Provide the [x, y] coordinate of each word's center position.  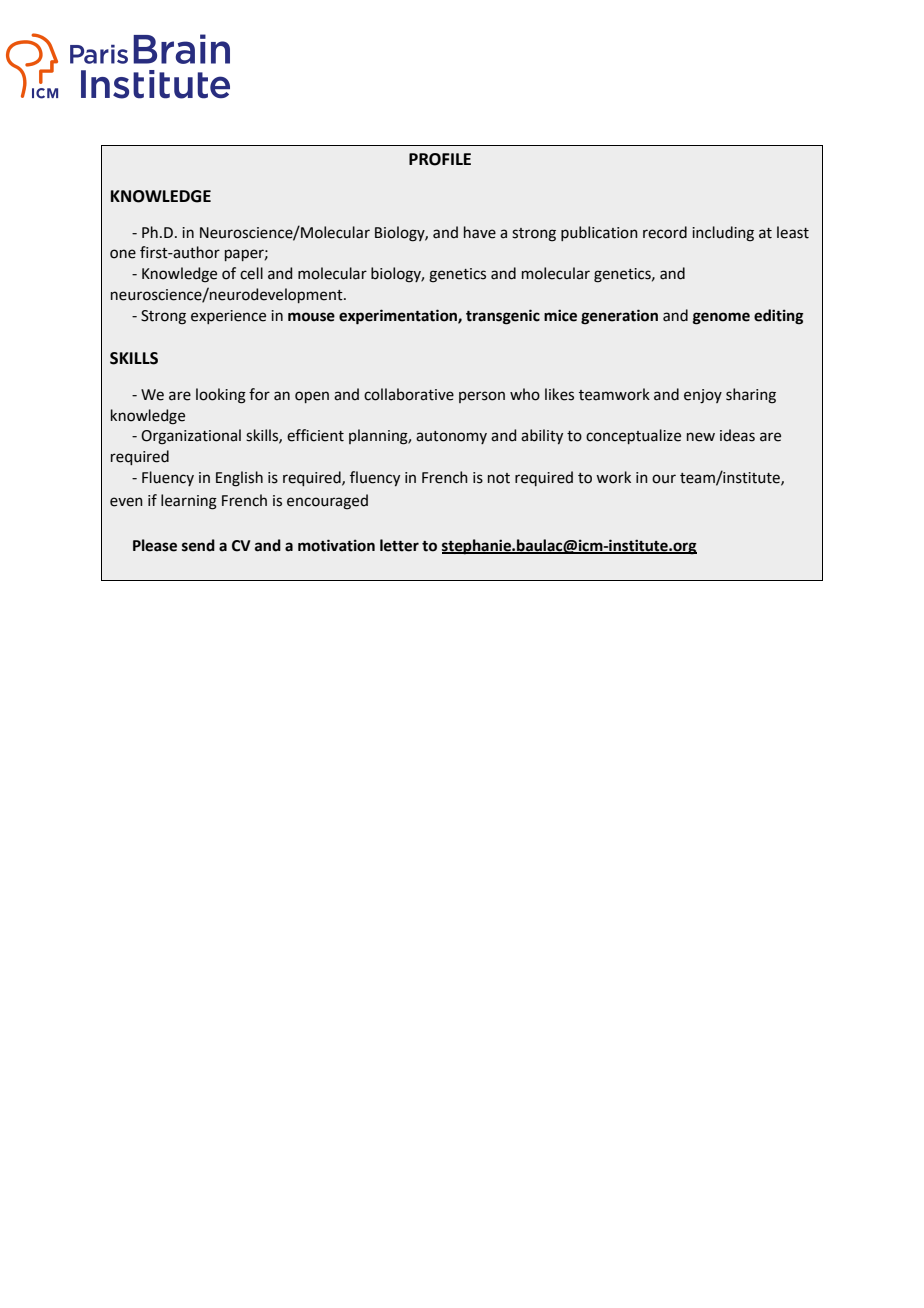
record [665, 232]
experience [228, 317]
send [198, 545]
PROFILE [440, 159]
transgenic [503, 317]
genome [721, 318]
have [480, 232]
